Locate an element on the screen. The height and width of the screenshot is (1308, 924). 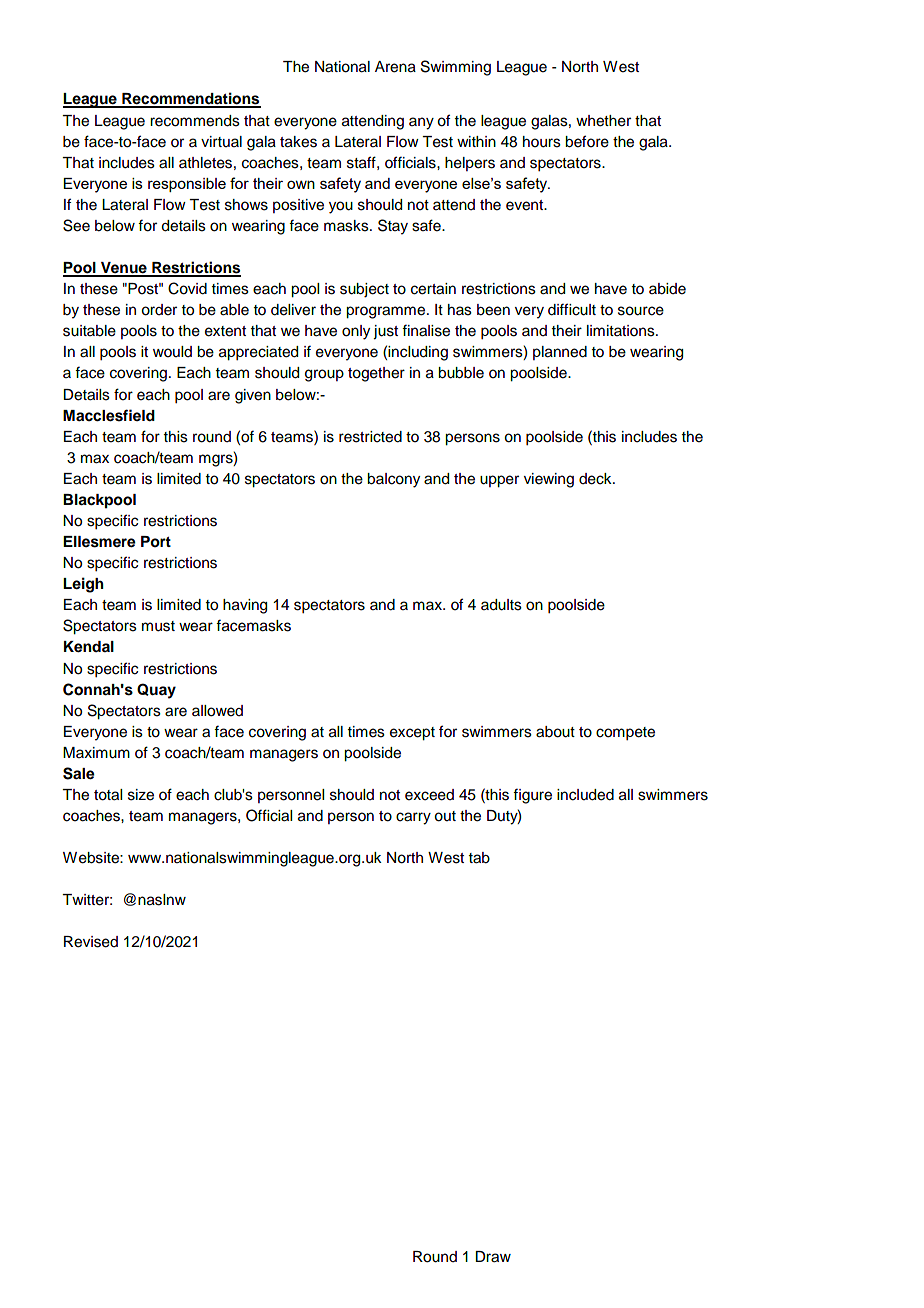
Arena is located at coordinates (395, 67).
